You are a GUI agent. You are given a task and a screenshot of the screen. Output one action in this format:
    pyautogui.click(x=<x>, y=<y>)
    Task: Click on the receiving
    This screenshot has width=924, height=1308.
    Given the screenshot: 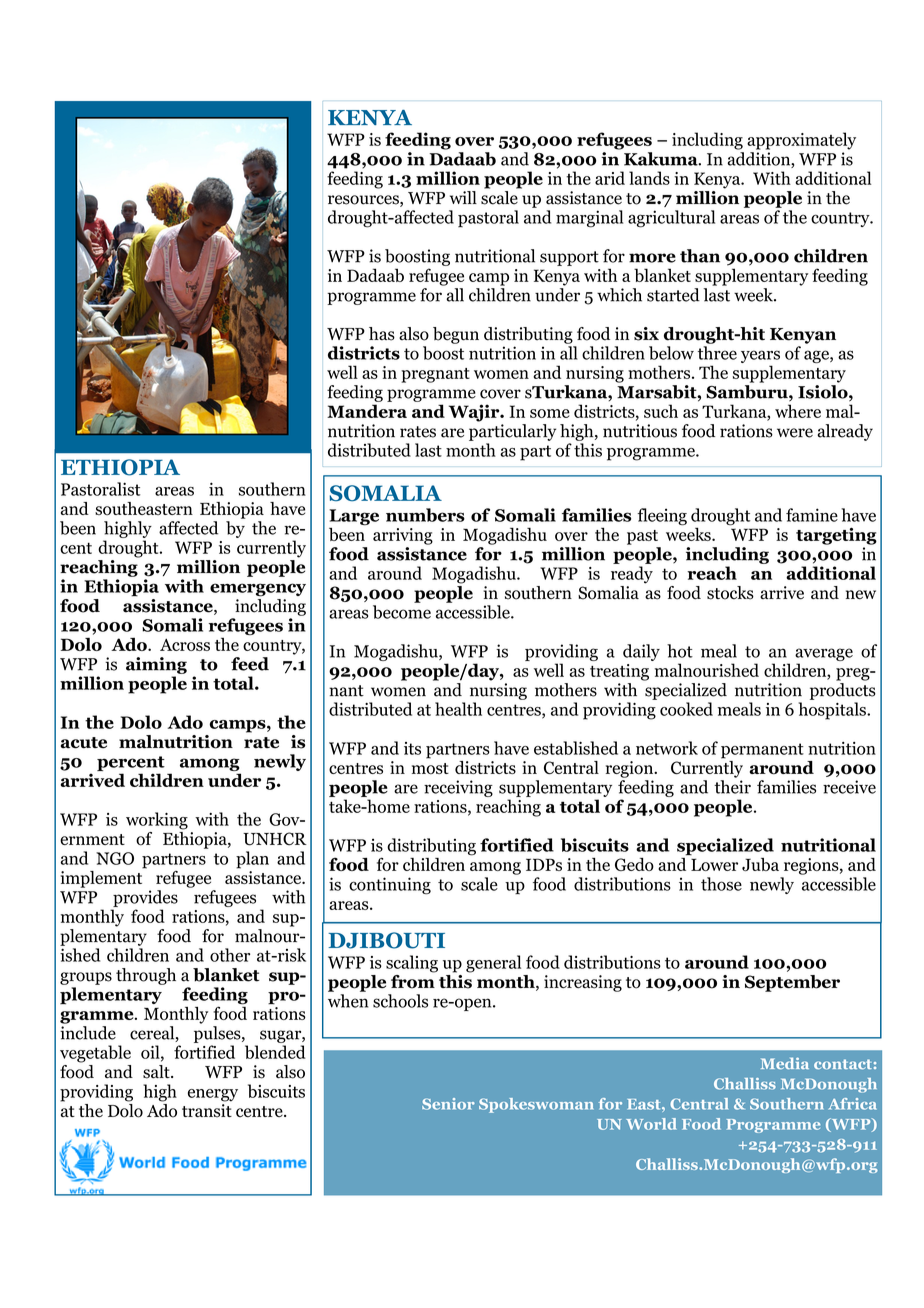 What is the action you would take?
    pyautogui.click(x=458, y=788)
